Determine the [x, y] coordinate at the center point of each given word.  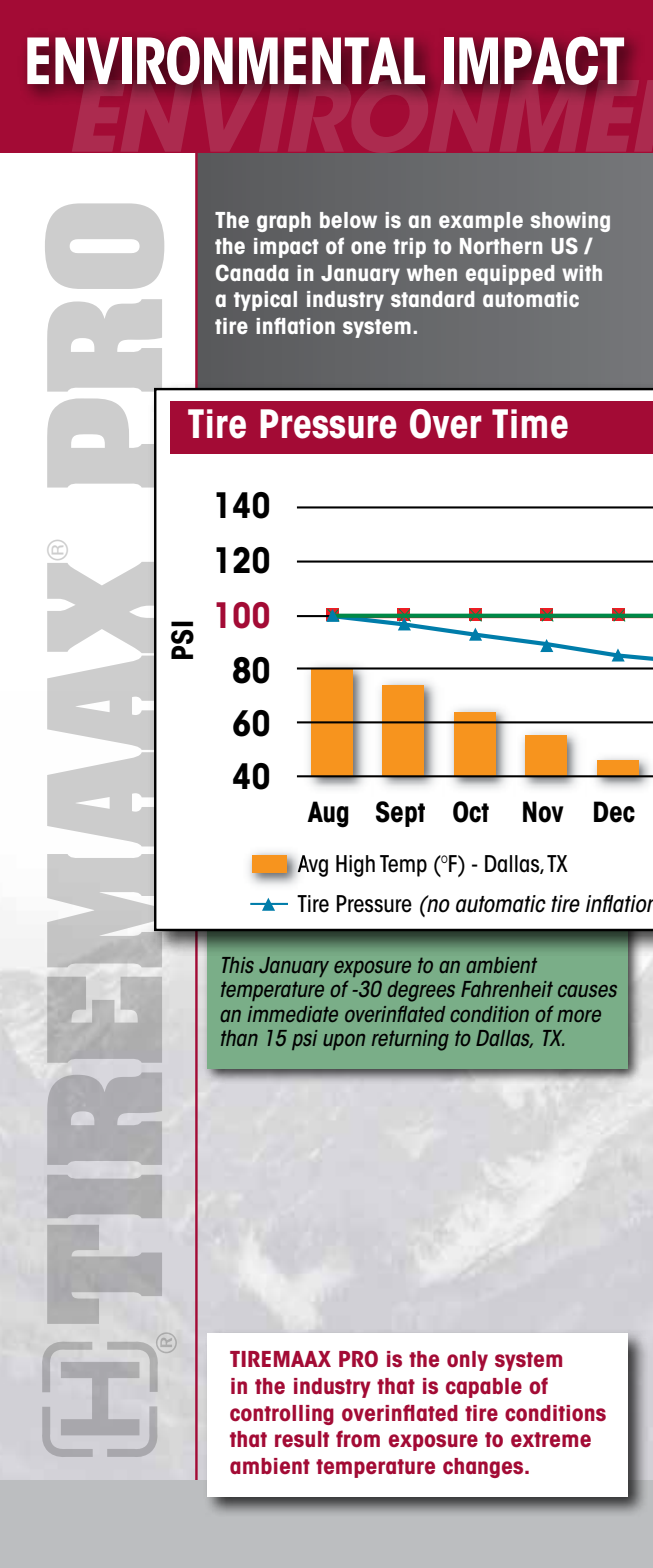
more [579, 1016]
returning [410, 1040]
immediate [292, 1014]
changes [484, 1468]
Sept [400, 814]
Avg [312, 866]
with [582, 273]
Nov [543, 812]
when [432, 273]
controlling [282, 1415]
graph [284, 222]
